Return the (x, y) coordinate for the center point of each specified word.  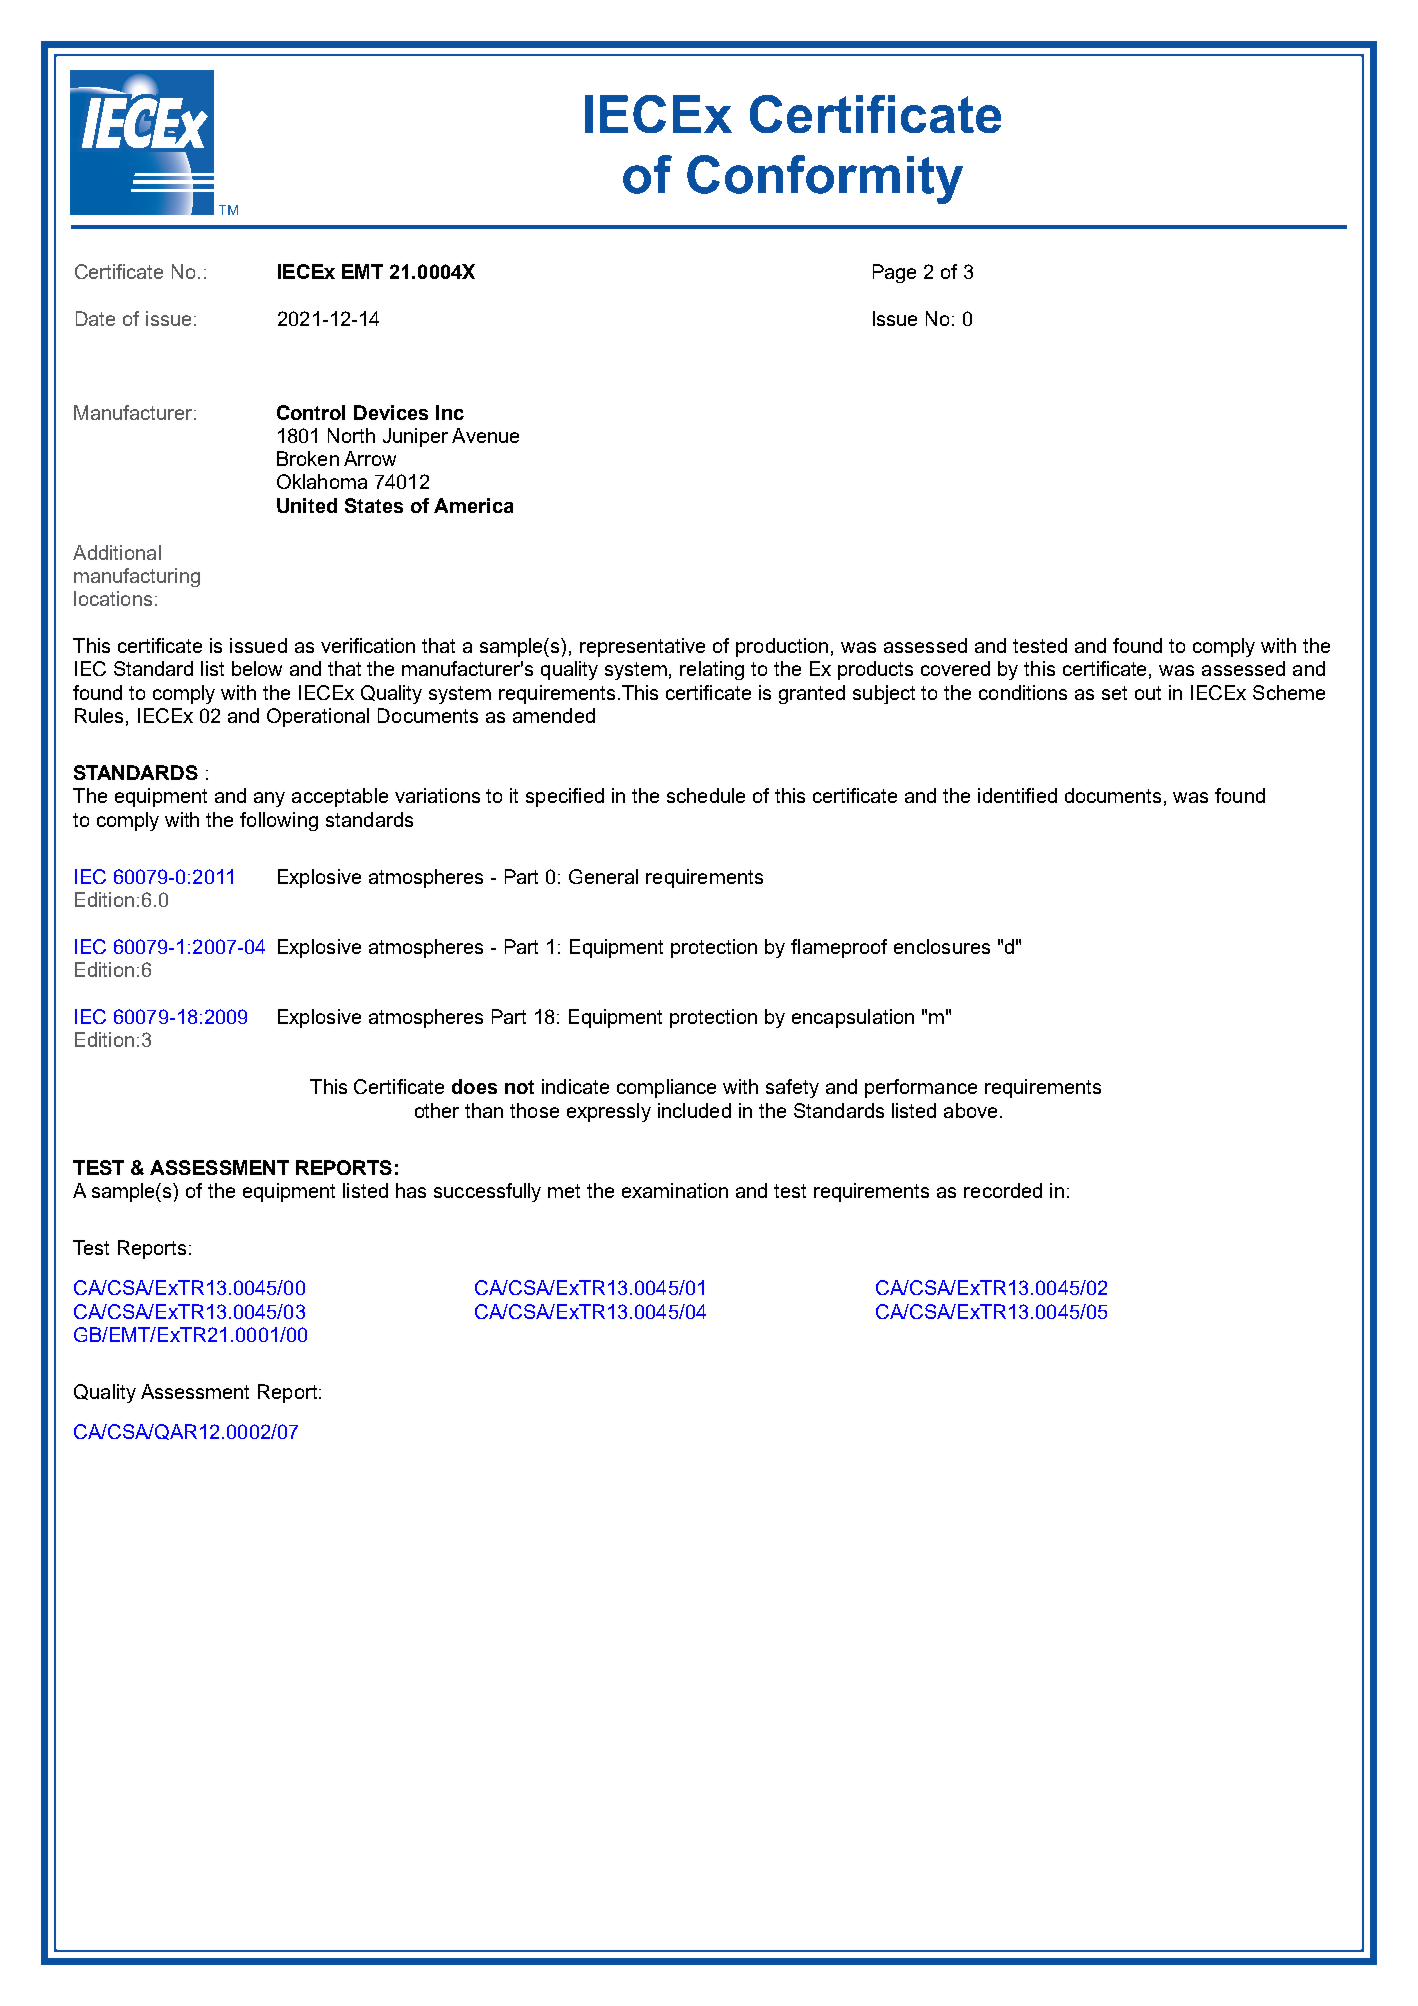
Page (894, 273)
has (411, 1190)
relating (712, 670)
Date (95, 318)
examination (675, 1190)
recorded (1003, 1190)
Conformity (825, 179)
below (257, 668)
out (1148, 693)
